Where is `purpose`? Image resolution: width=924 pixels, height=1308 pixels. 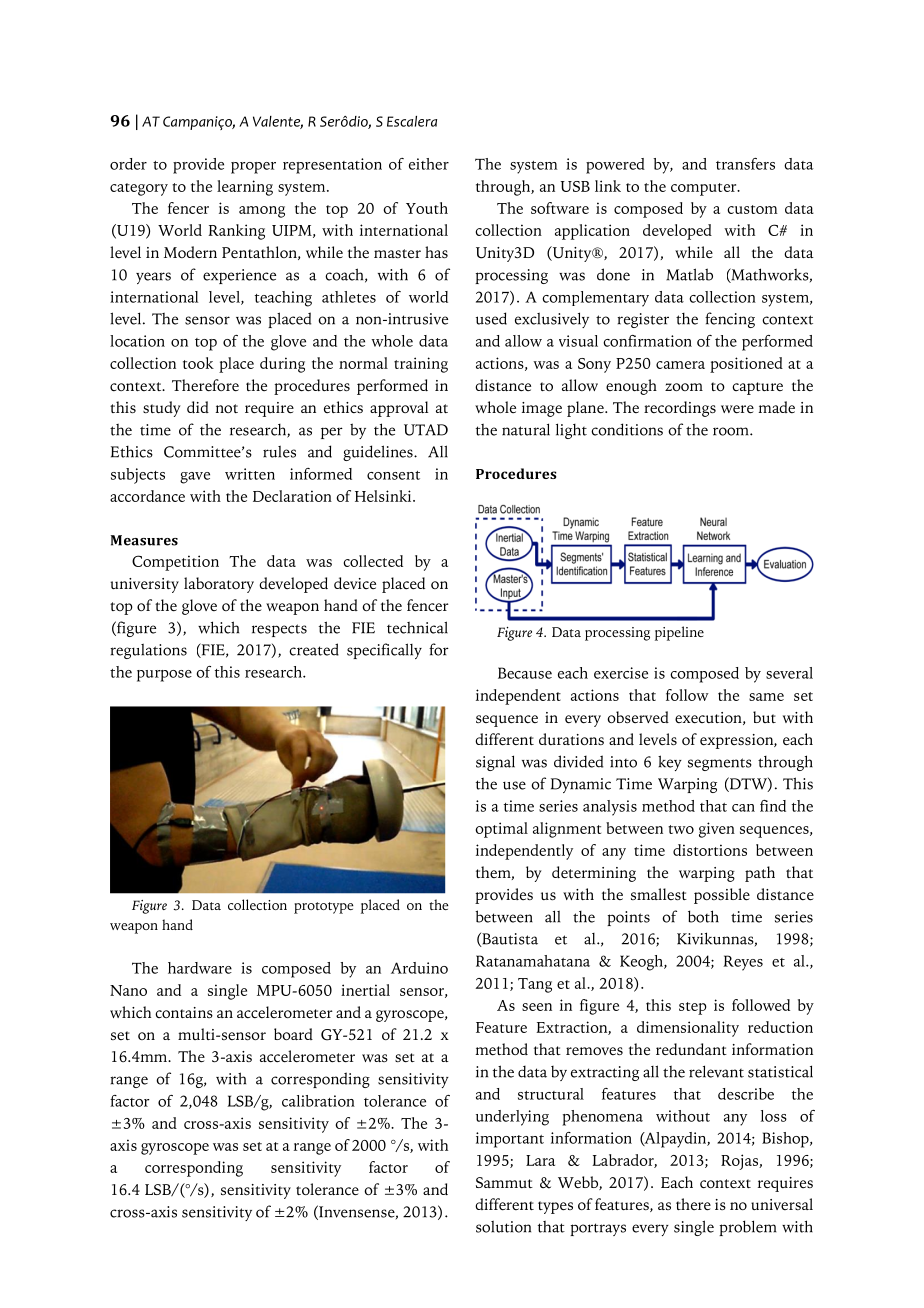
purpose is located at coordinates (164, 676).
